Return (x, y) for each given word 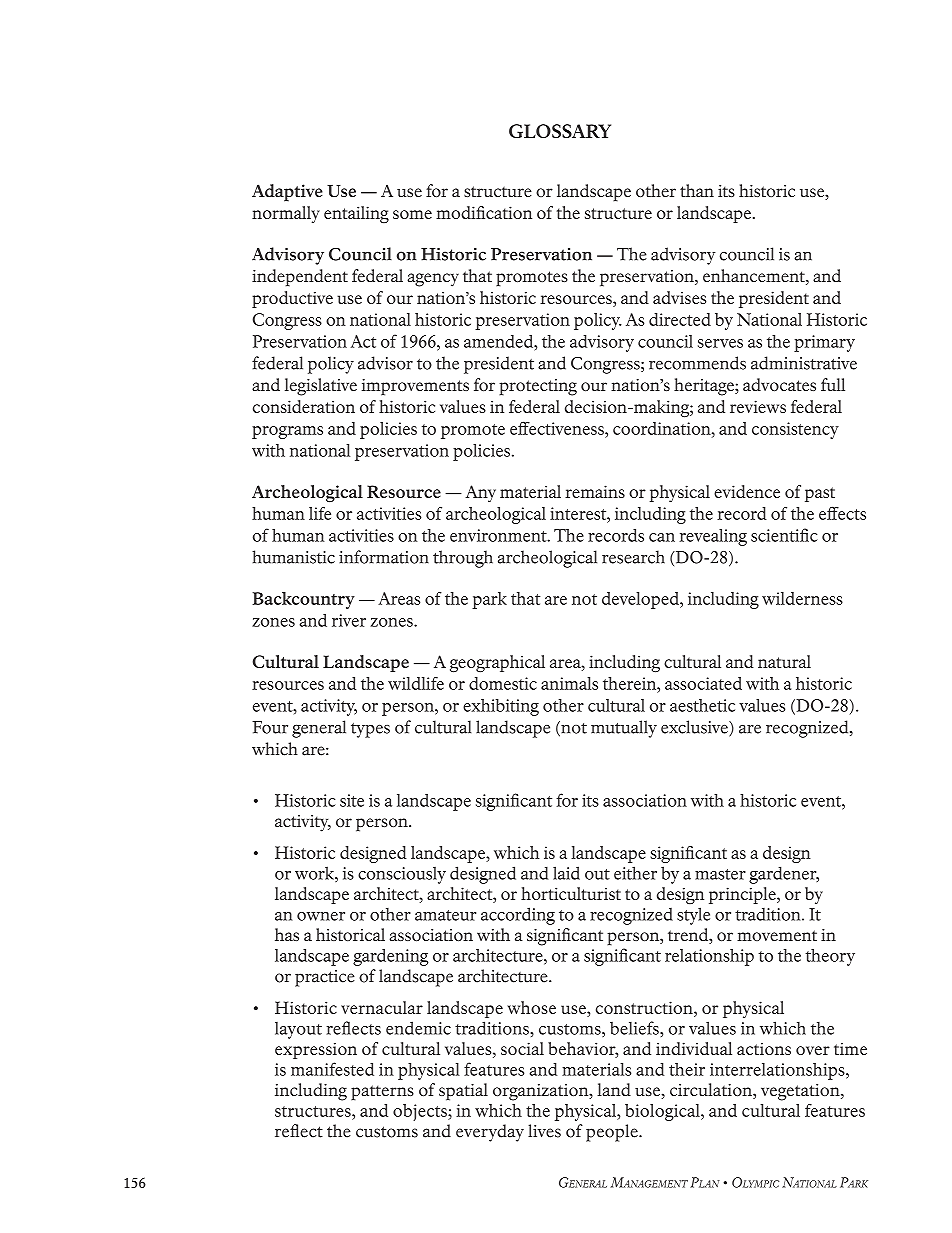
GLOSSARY (560, 131)
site (352, 800)
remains (595, 491)
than (697, 190)
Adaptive (287, 193)
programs (287, 432)
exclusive (695, 728)
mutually (624, 729)
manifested (332, 1069)
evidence (747, 491)
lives (544, 1131)
